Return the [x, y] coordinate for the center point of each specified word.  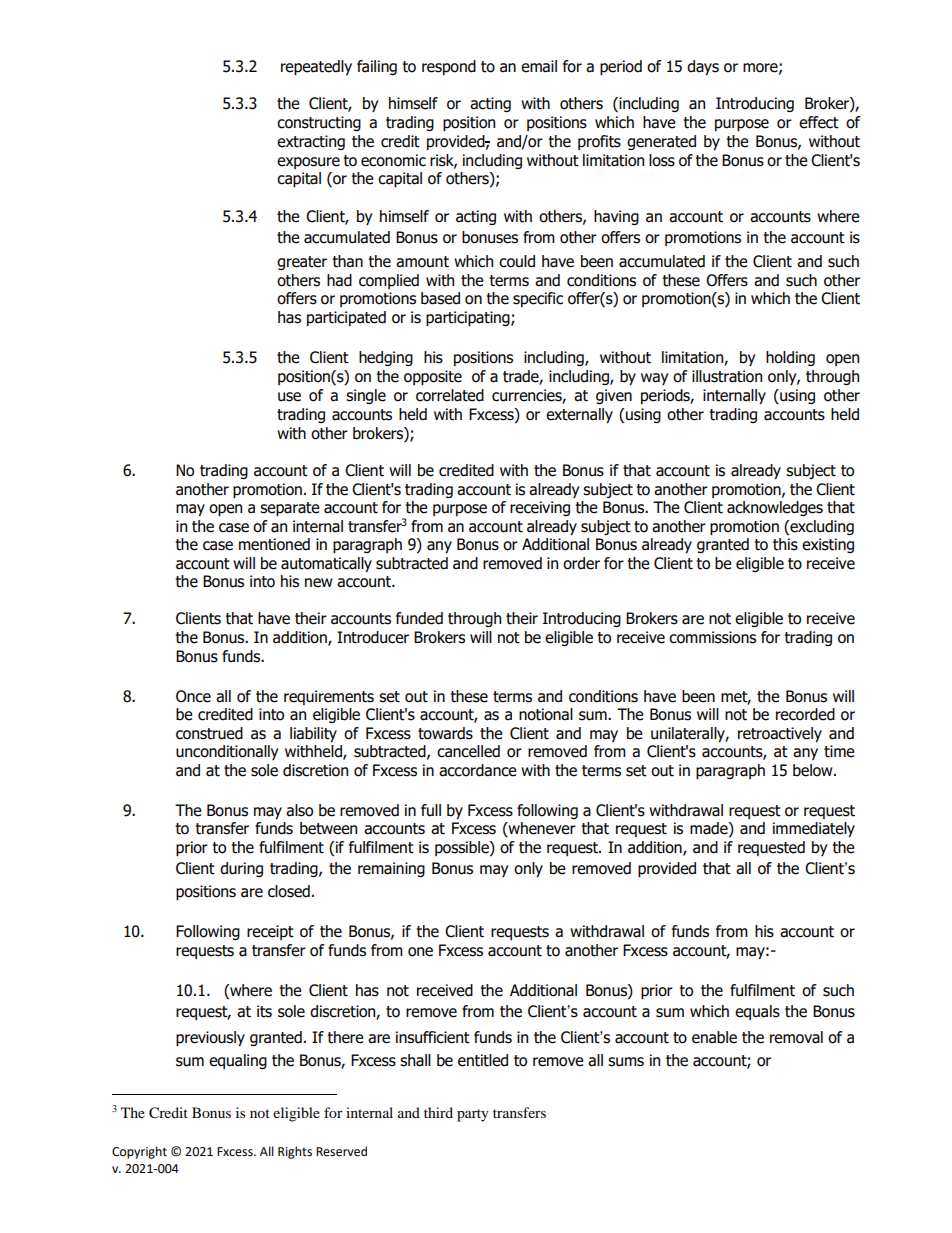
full [431, 810]
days [703, 67]
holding [790, 358]
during [241, 869]
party [473, 1115]
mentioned [274, 544]
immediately [814, 829]
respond [449, 67]
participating [469, 318]
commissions [712, 637]
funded [419, 618]
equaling [238, 1061]
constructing [319, 123]
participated [346, 318]
